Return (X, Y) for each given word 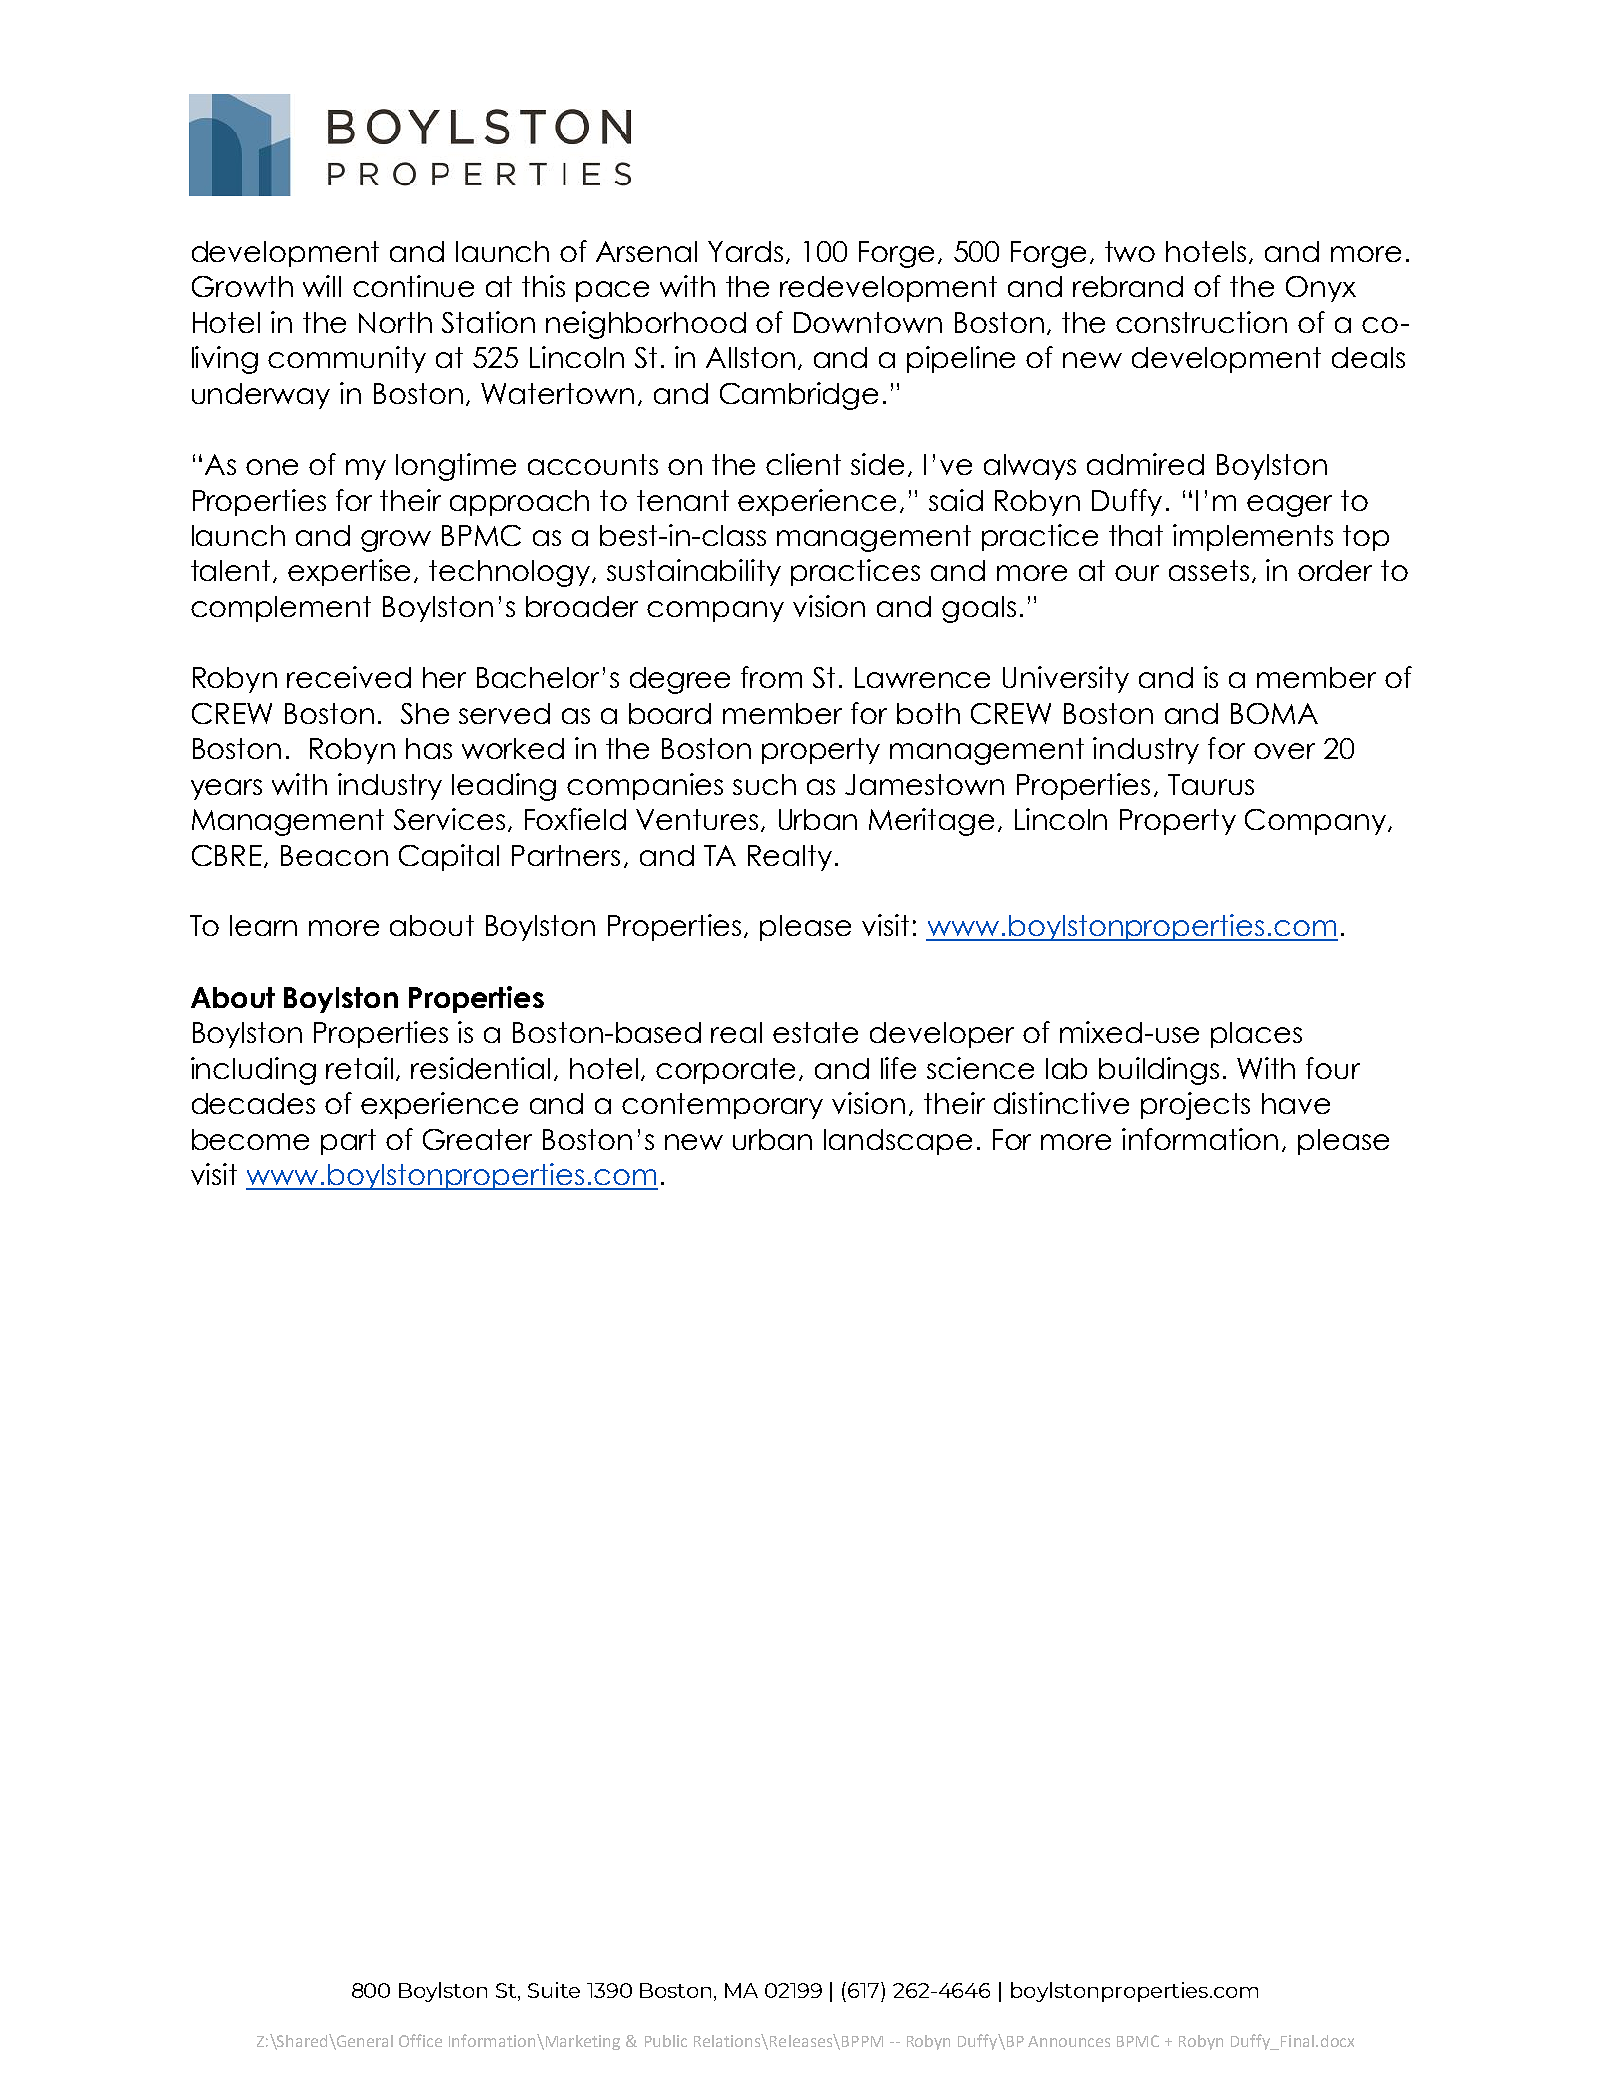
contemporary (722, 1106)
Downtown (868, 322)
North (395, 322)
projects (1195, 1106)
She (425, 713)
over (1284, 751)
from (771, 677)
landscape (898, 1142)
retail (359, 1068)
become (250, 1139)
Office (420, 2040)
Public (666, 2041)
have (1296, 1103)
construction (1201, 322)
